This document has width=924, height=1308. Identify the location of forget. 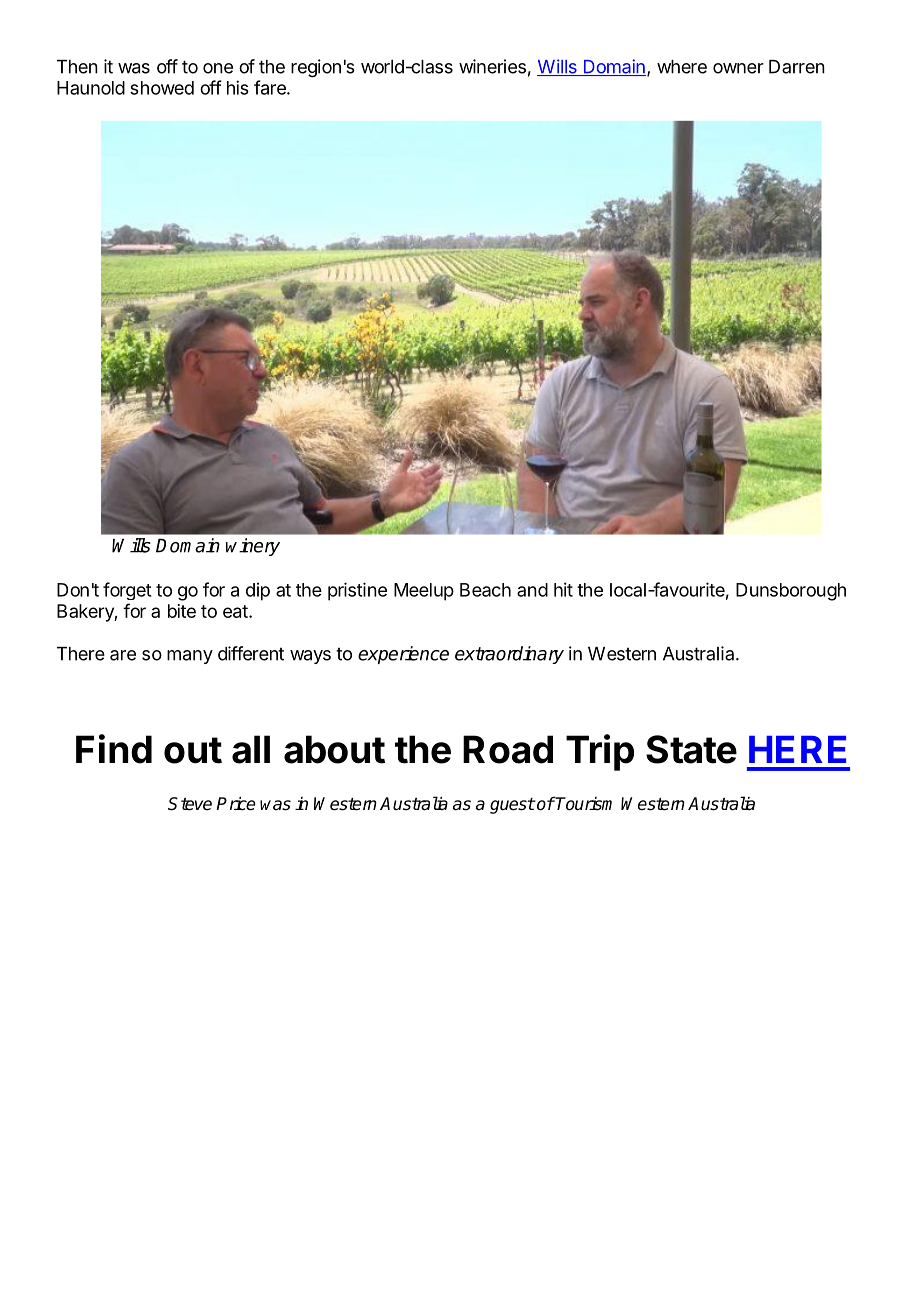
(127, 591).
